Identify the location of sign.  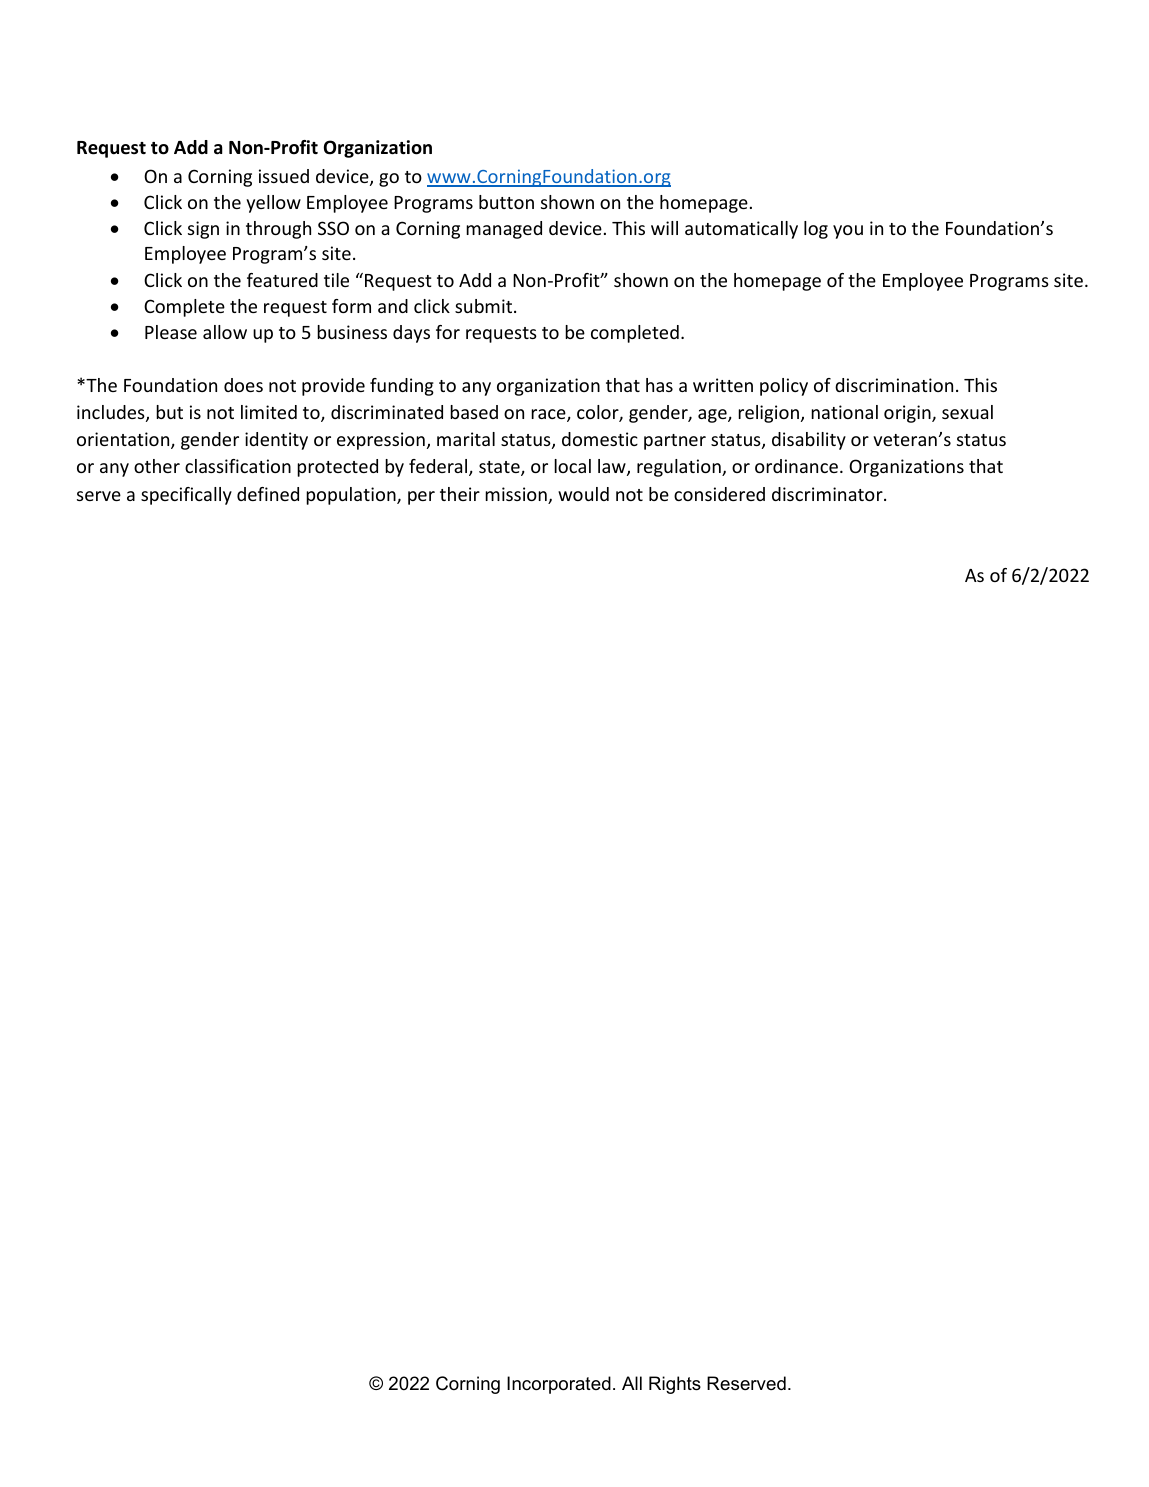
(203, 230).
